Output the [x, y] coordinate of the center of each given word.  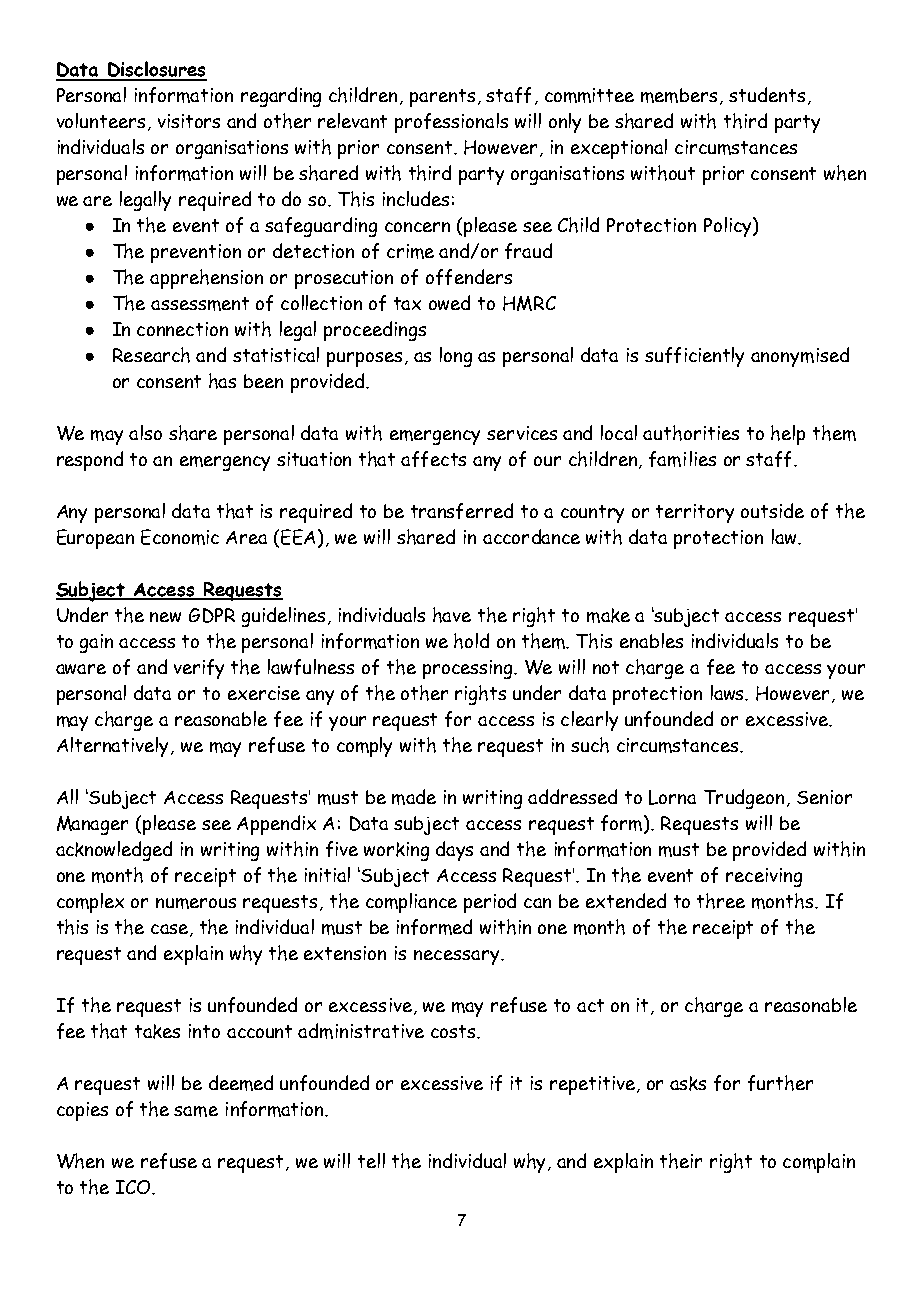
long [456, 357]
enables [651, 640]
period [490, 903]
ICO [134, 1187]
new [165, 617]
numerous [196, 903]
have [452, 615]
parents [442, 98]
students [767, 94]
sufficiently [694, 357]
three [721, 901]
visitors [189, 121]
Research [151, 355]
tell [371, 1160]
